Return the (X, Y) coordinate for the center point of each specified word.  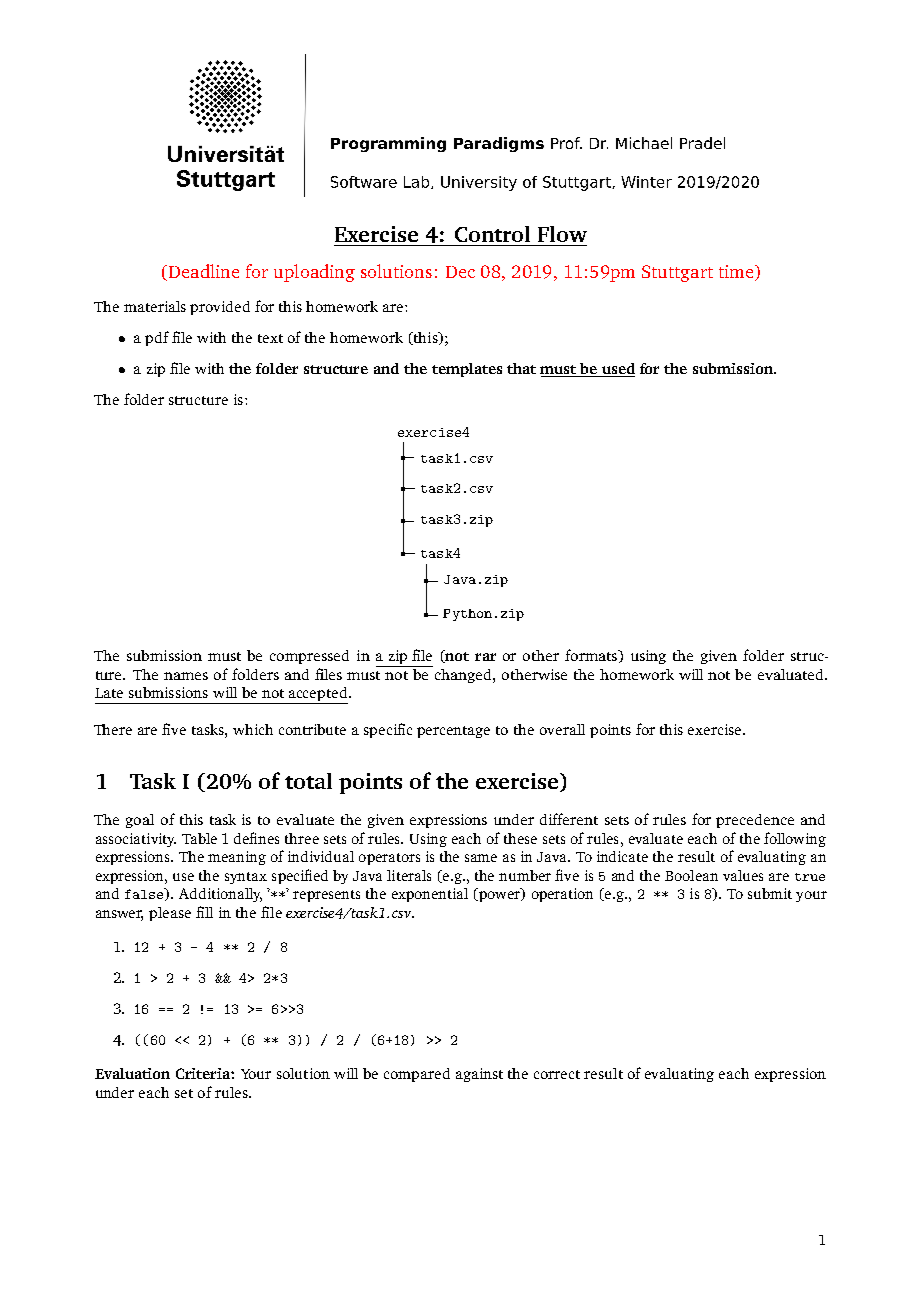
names (186, 676)
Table (199, 838)
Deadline (202, 272)
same (481, 858)
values (743, 875)
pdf (157, 338)
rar (485, 657)
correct (557, 1074)
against (479, 1075)
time (737, 273)
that (521, 368)
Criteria (204, 1073)
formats (592, 655)
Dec (460, 272)
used (617, 370)
